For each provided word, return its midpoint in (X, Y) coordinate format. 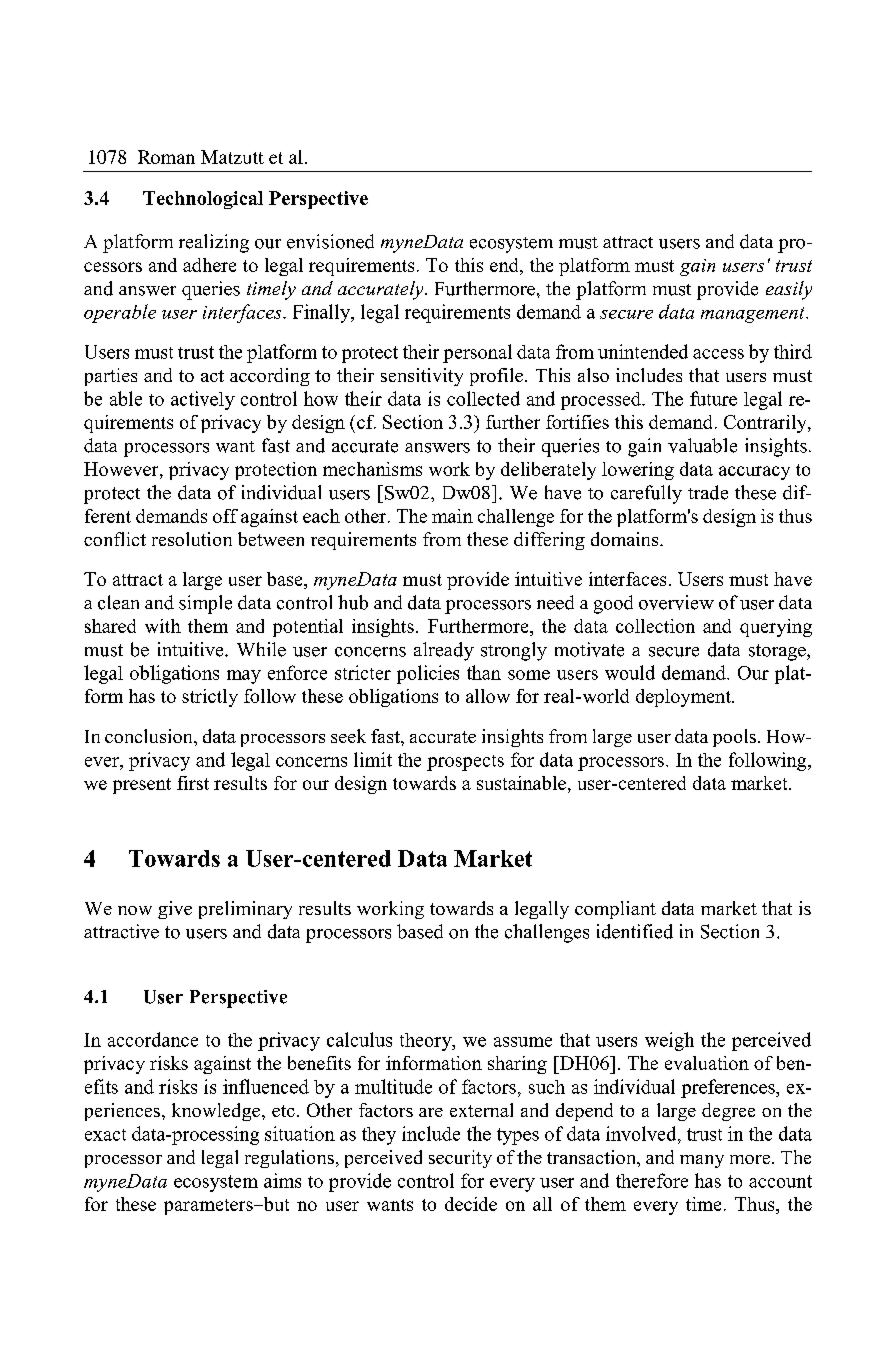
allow (488, 696)
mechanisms (372, 469)
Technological (203, 200)
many (702, 1161)
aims (282, 1180)
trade (708, 492)
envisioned (330, 241)
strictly (210, 698)
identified (635, 931)
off (225, 516)
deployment (684, 698)
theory (427, 1042)
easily (789, 290)
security (460, 1159)
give (175, 910)
